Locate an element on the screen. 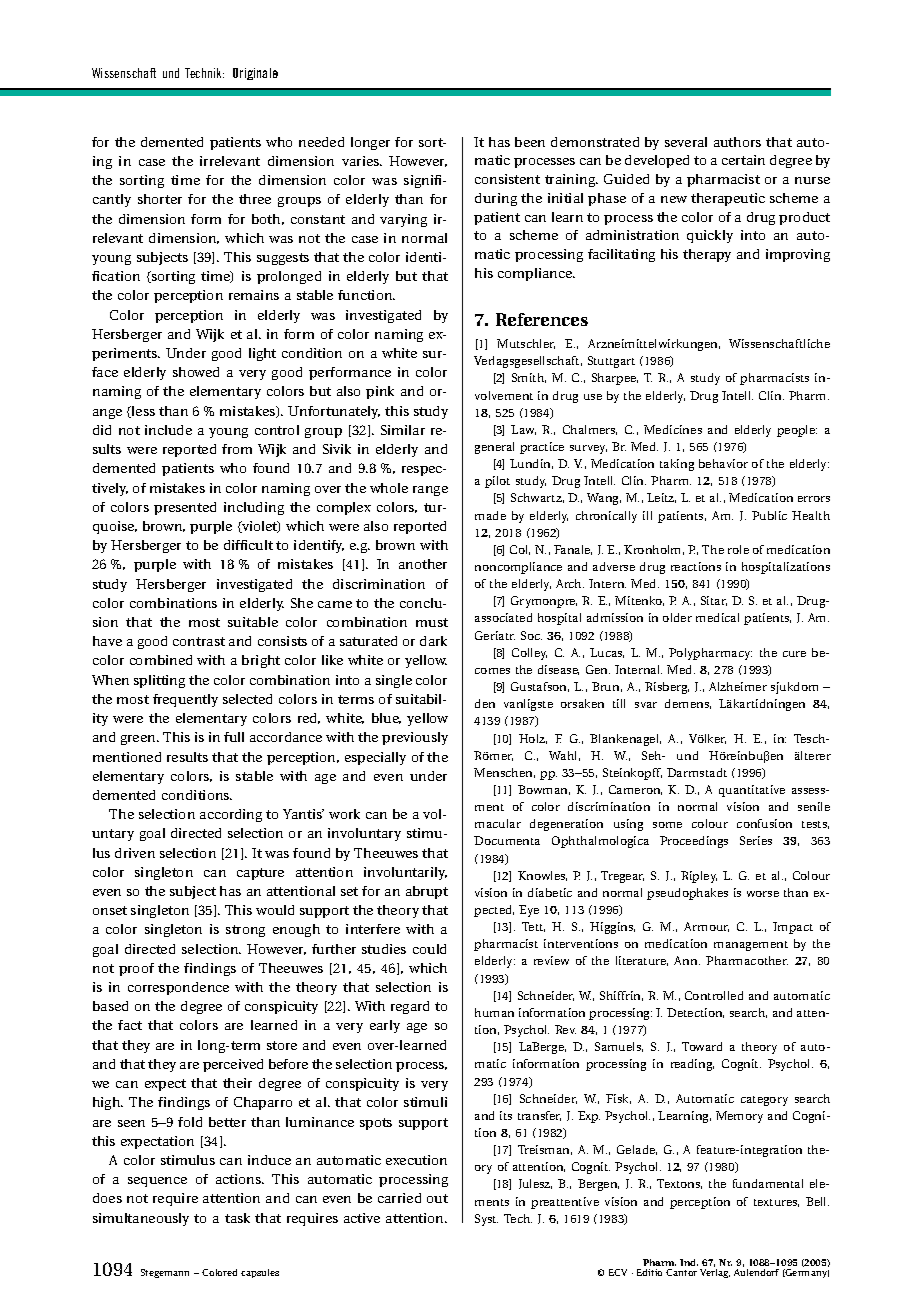 Image resolution: width=924 pixels, height=1308 pixels. certain is located at coordinates (743, 160).
